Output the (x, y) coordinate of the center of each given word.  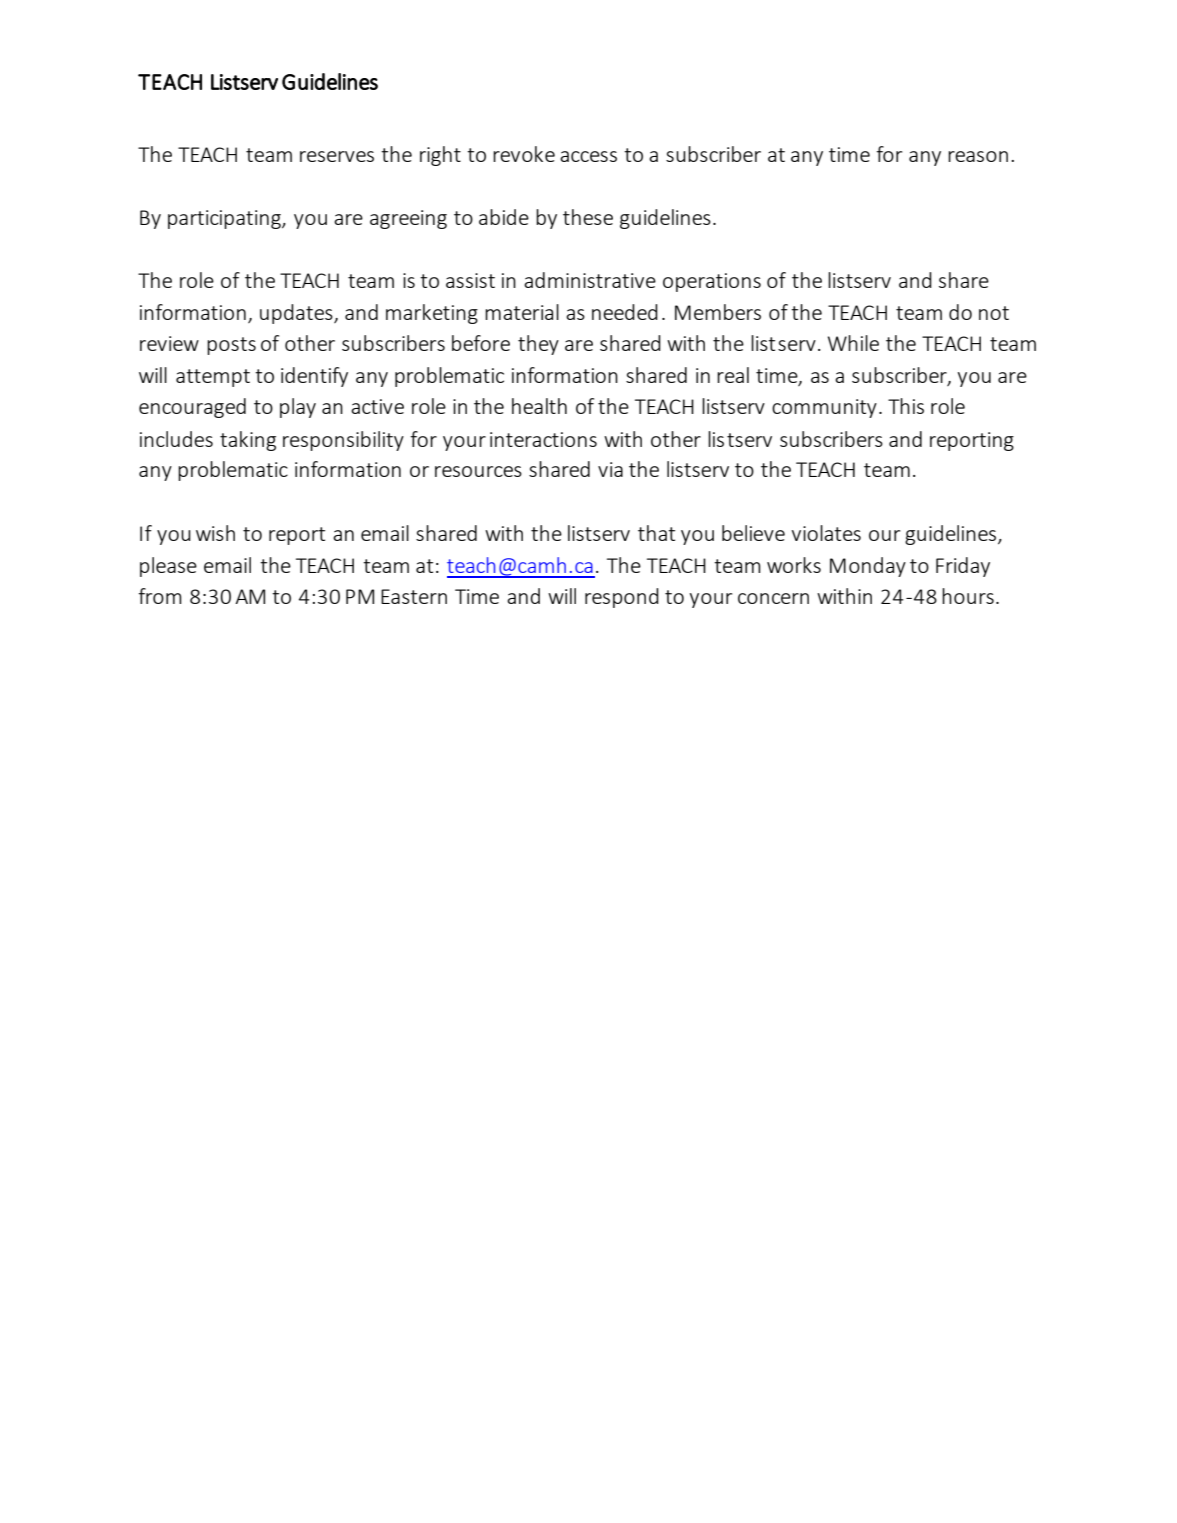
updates (297, 314)
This (906, 406)
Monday (868, 567)
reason (978, 156)
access (588, 156)
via (610, 469)
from (160, 596)
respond (622, 598)
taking (248, 441)
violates (826, 533)
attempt (213, 378)
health (539, 406)
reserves (337, 156)
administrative (590, 280)
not (994, 313)
